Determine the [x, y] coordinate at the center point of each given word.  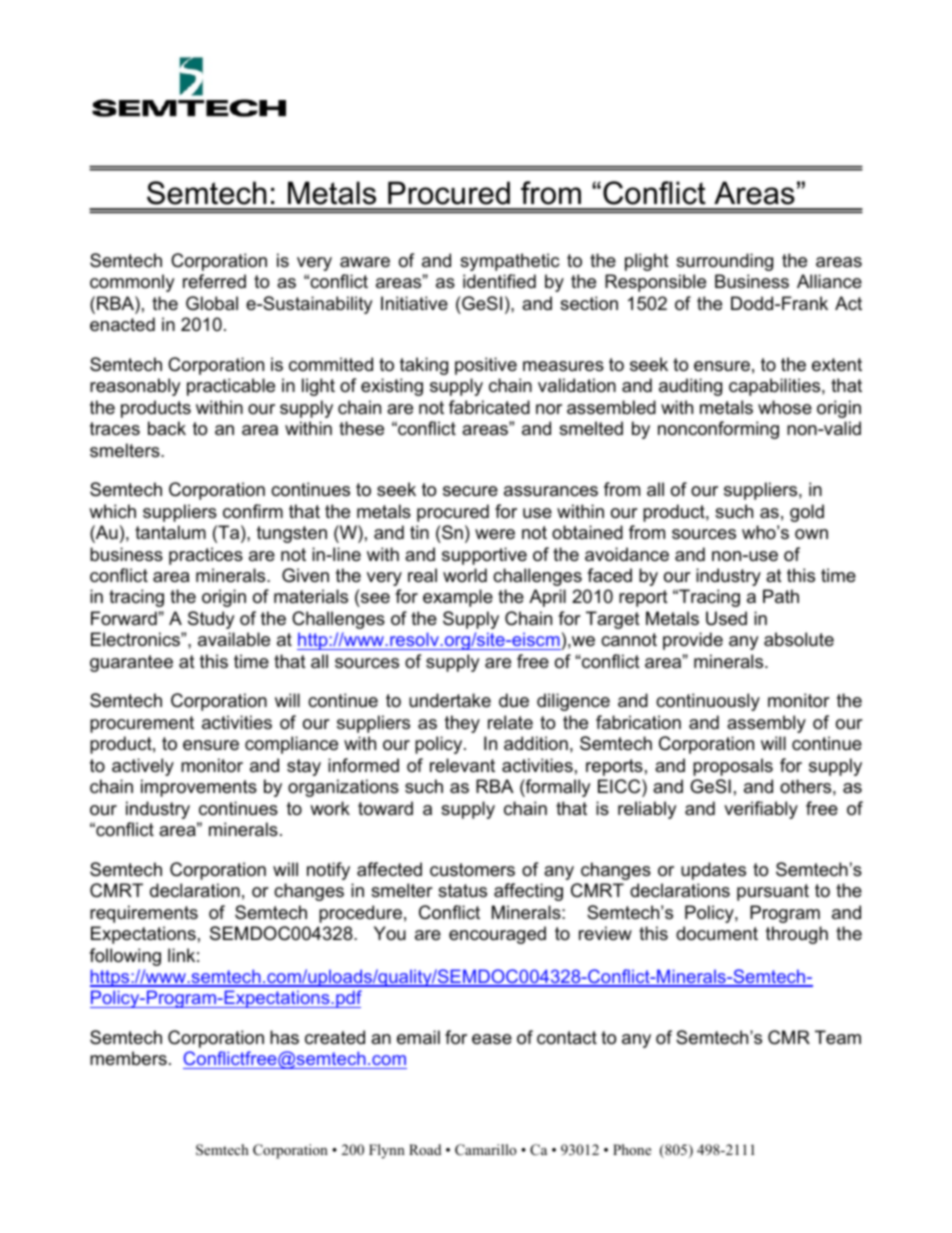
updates [713, 871]
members [128, 1058]
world [465, 575]
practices [206, 556]
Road [425, 1149]
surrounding [724, 262]
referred [214, 281]
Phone [632, 1149]
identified [499, 281]
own [811, 534]
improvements [199, 788]
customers [472, 870]
